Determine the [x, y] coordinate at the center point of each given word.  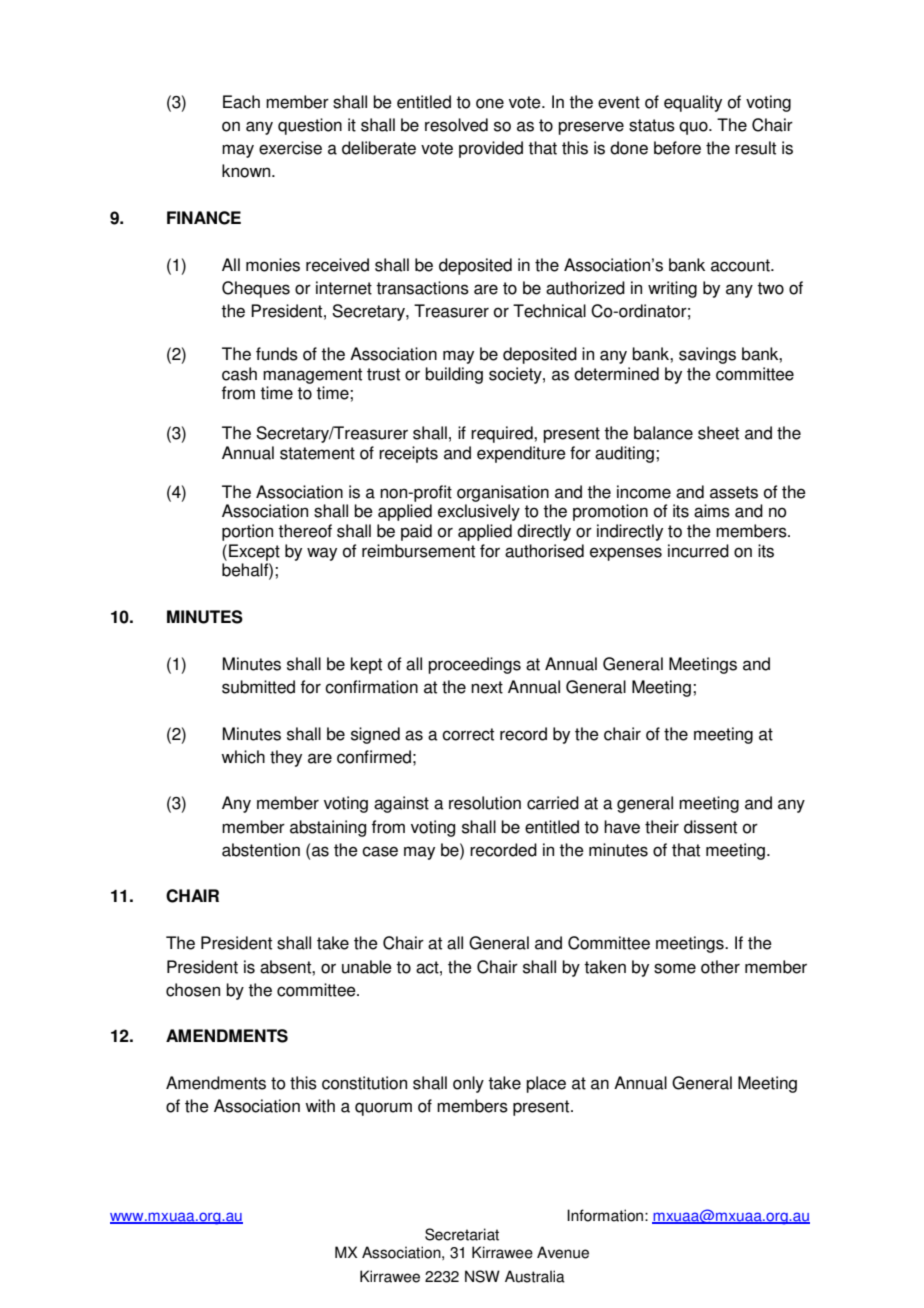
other [720, 967]
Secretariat [462, 1234]
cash [239, 374]
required [503, 434]
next [487, 687]
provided [491, 149]
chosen [193, 990]
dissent [710, 827]
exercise [290, 148]
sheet [718, 433]
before [677, 148]
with [320, 1106]
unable [367, 967]
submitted [258, 687]
